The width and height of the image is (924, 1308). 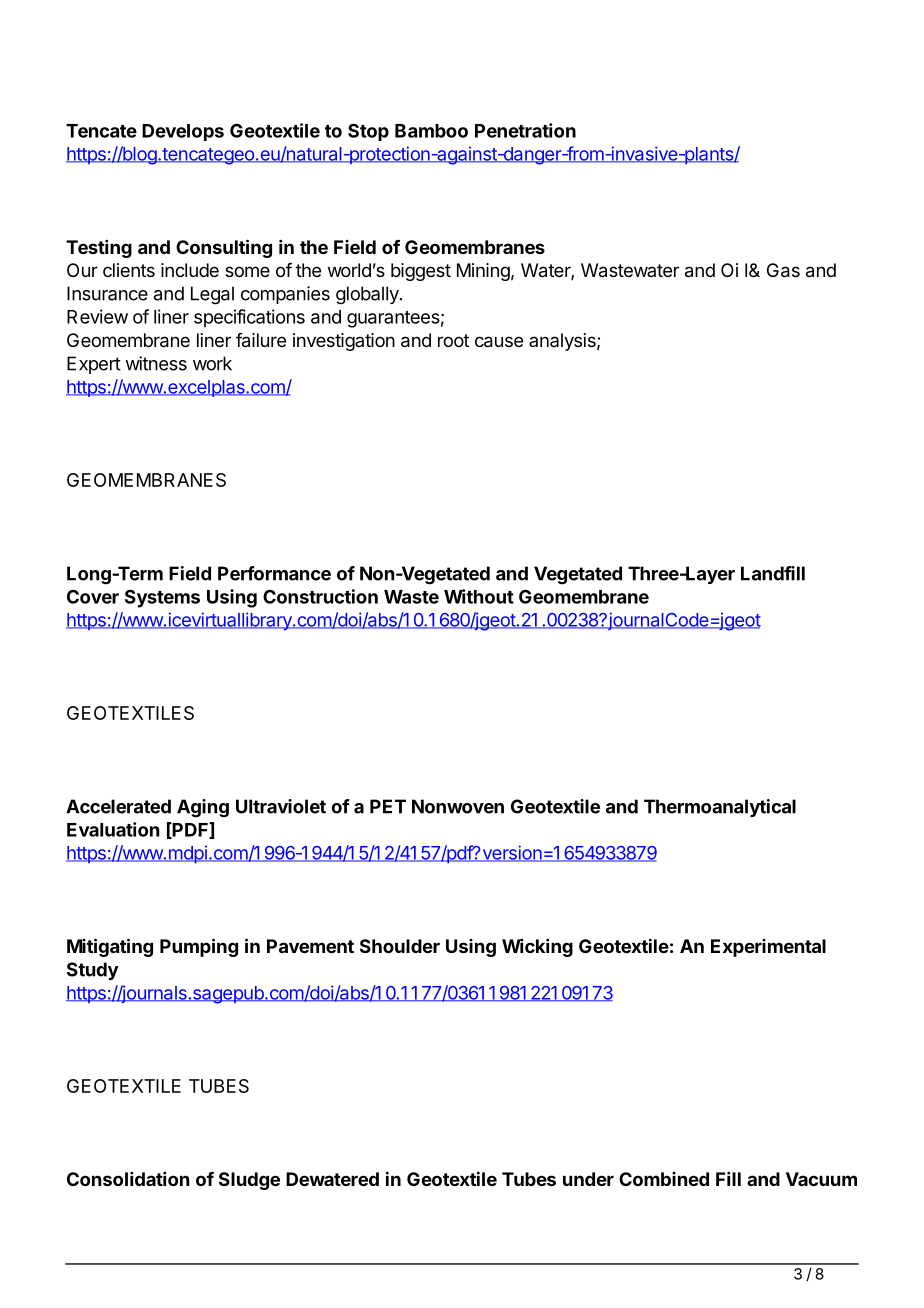 I want to click on Experimental, so click(x=768, y=948).
